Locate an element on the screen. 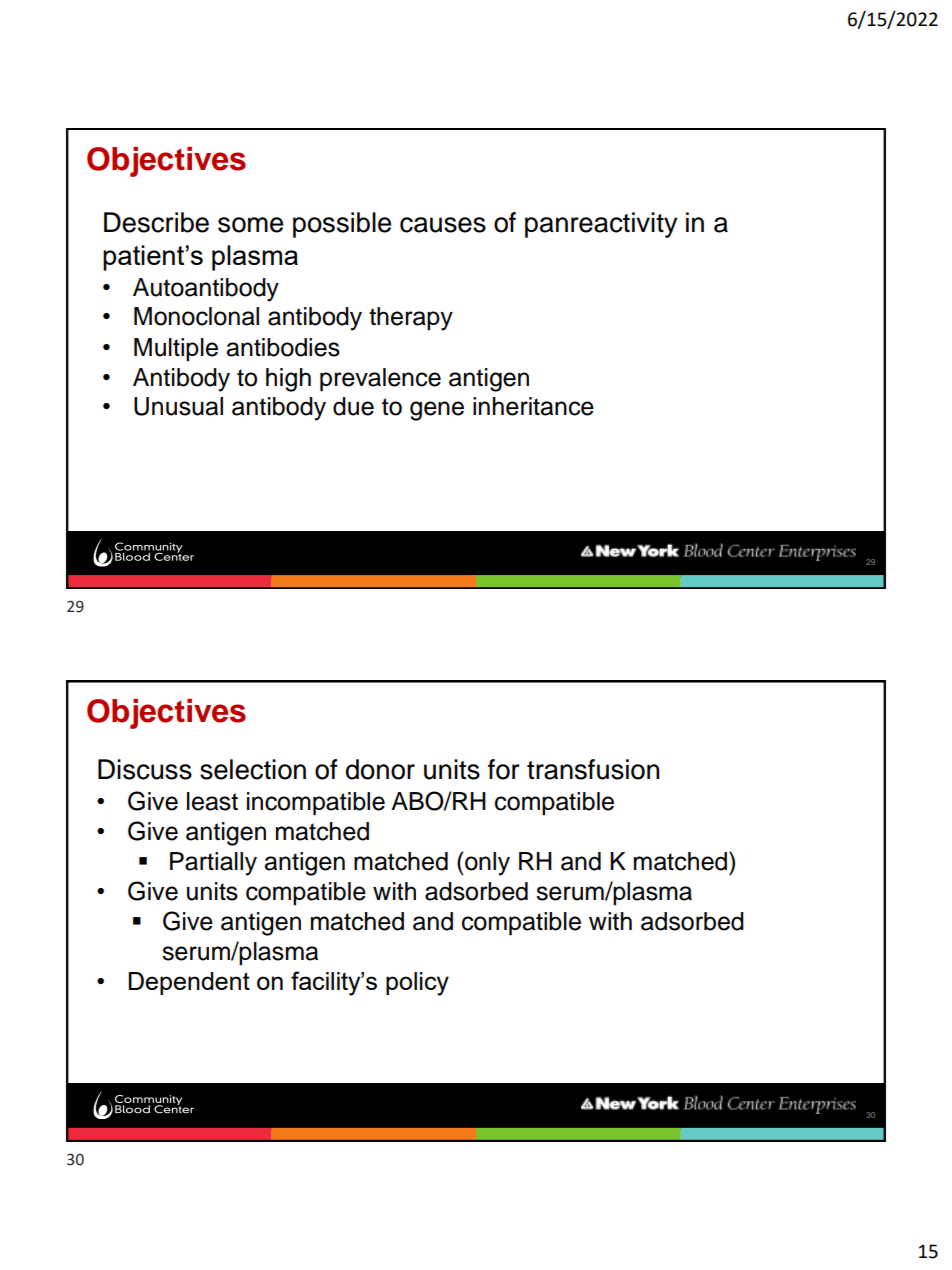 The width and height of the screenshot is (952, 1270). Discuss is located at coordinates (145, 769).
